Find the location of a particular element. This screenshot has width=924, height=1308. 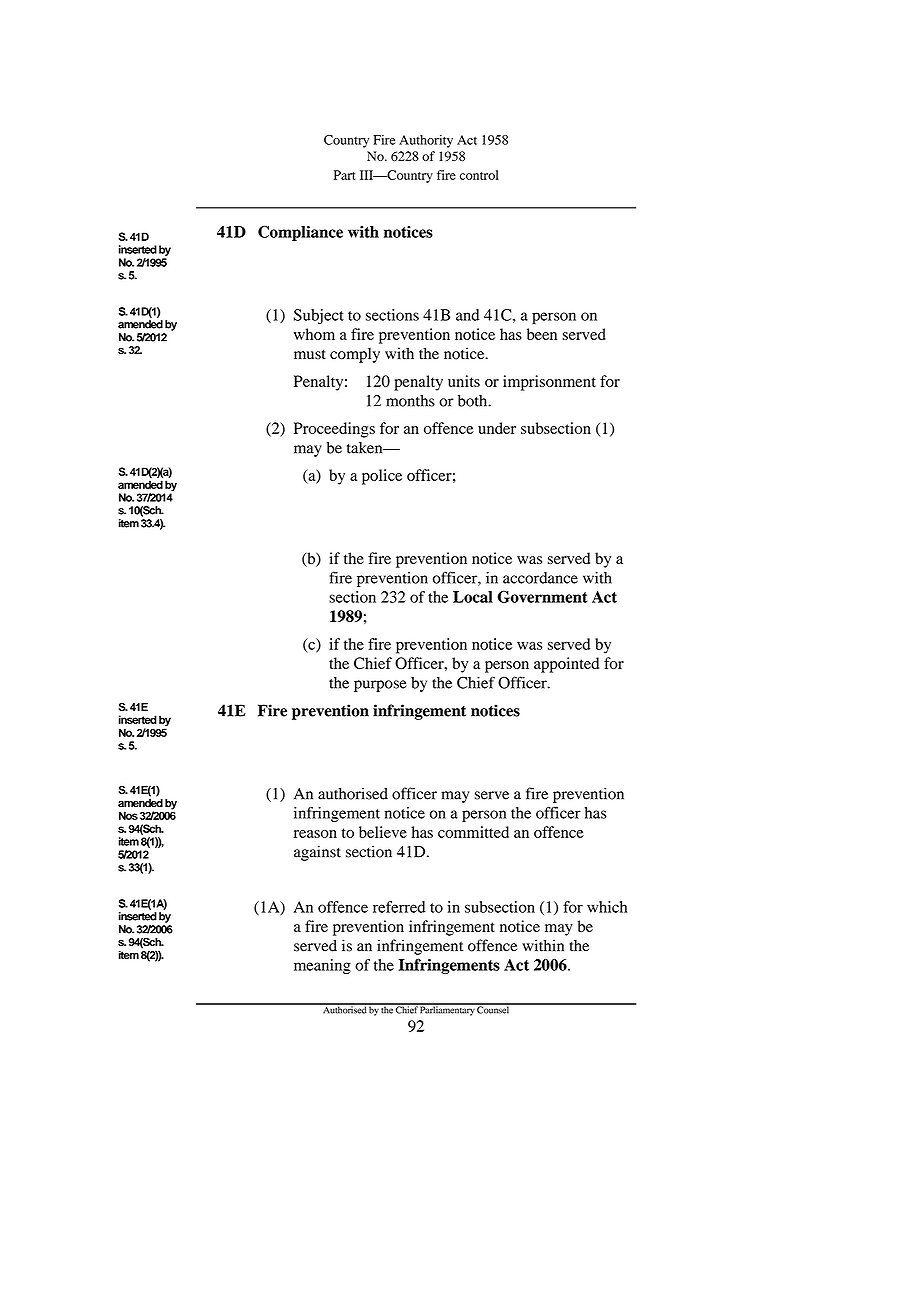

Nos is located at coordinates (128, 815).
